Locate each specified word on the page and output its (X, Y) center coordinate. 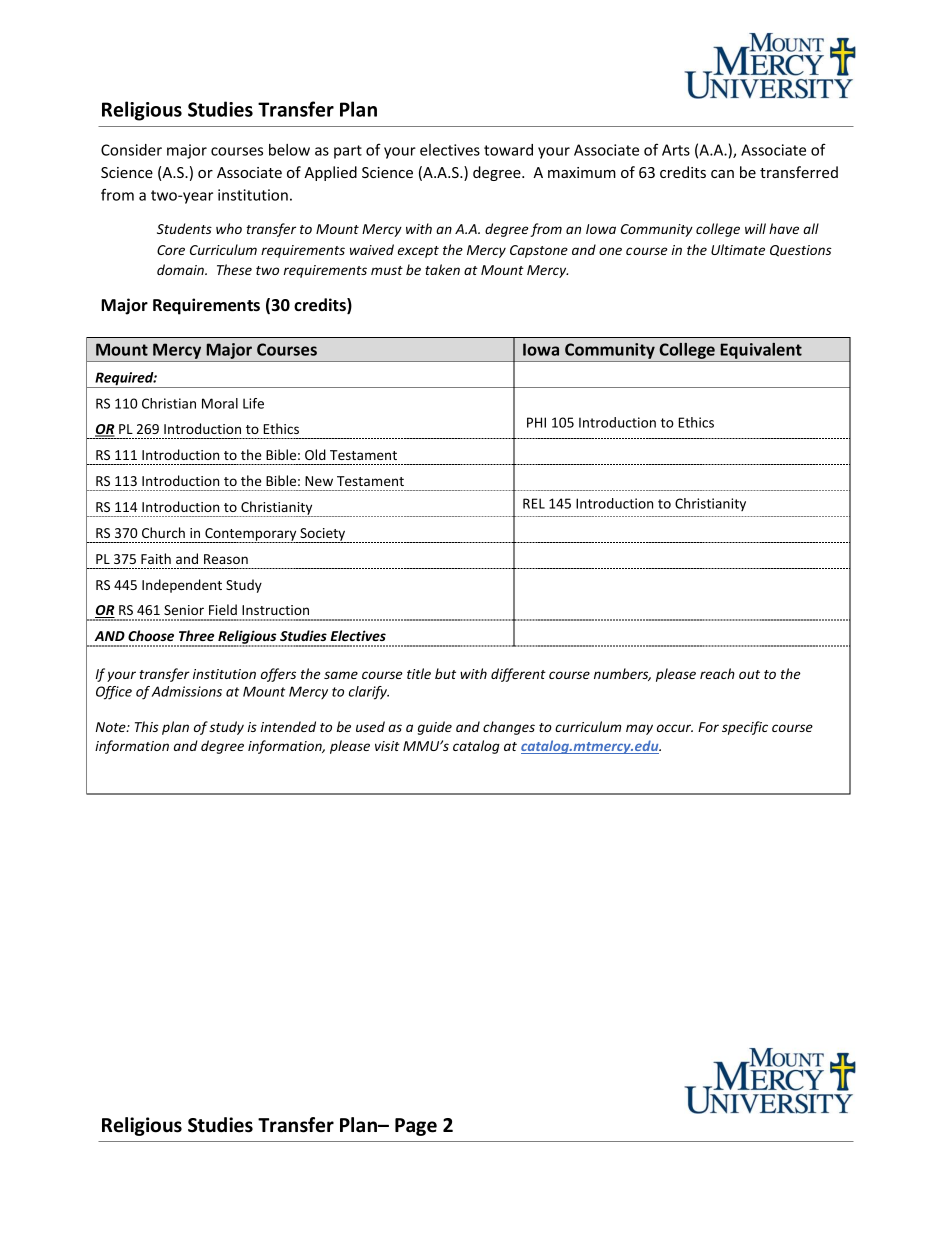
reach (717, 673)
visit (387, 746)
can (722, 174)
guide (435, 728)
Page (416, 1127)
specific (745, 728)
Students (184, 228)
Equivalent (761, 352)
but (445, 673)
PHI (536, 422)
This (147, 726)
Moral (220, 403)
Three (196, 635)
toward (508, 150)
